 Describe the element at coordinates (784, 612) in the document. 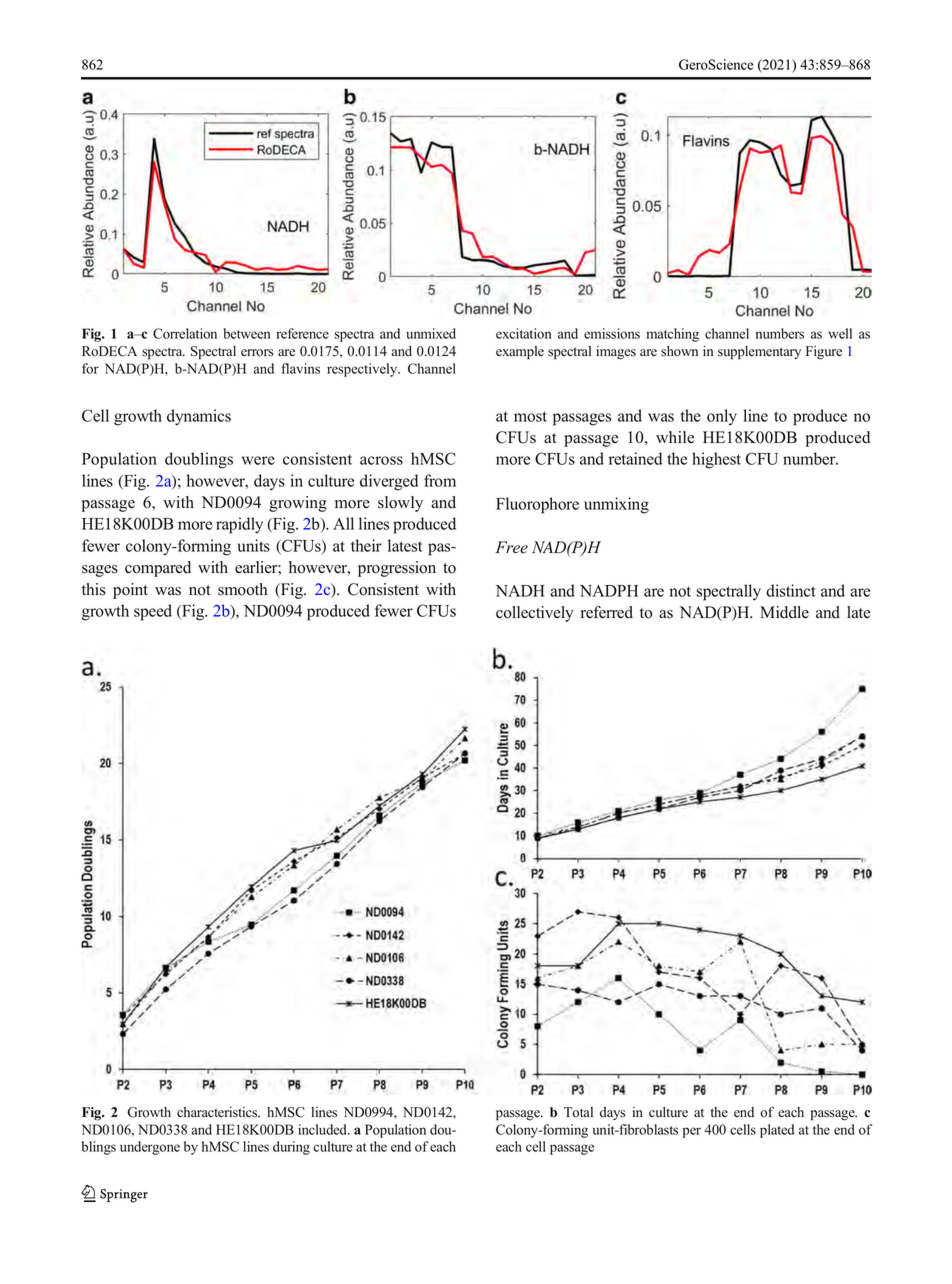

I see `Middle` at that location.
